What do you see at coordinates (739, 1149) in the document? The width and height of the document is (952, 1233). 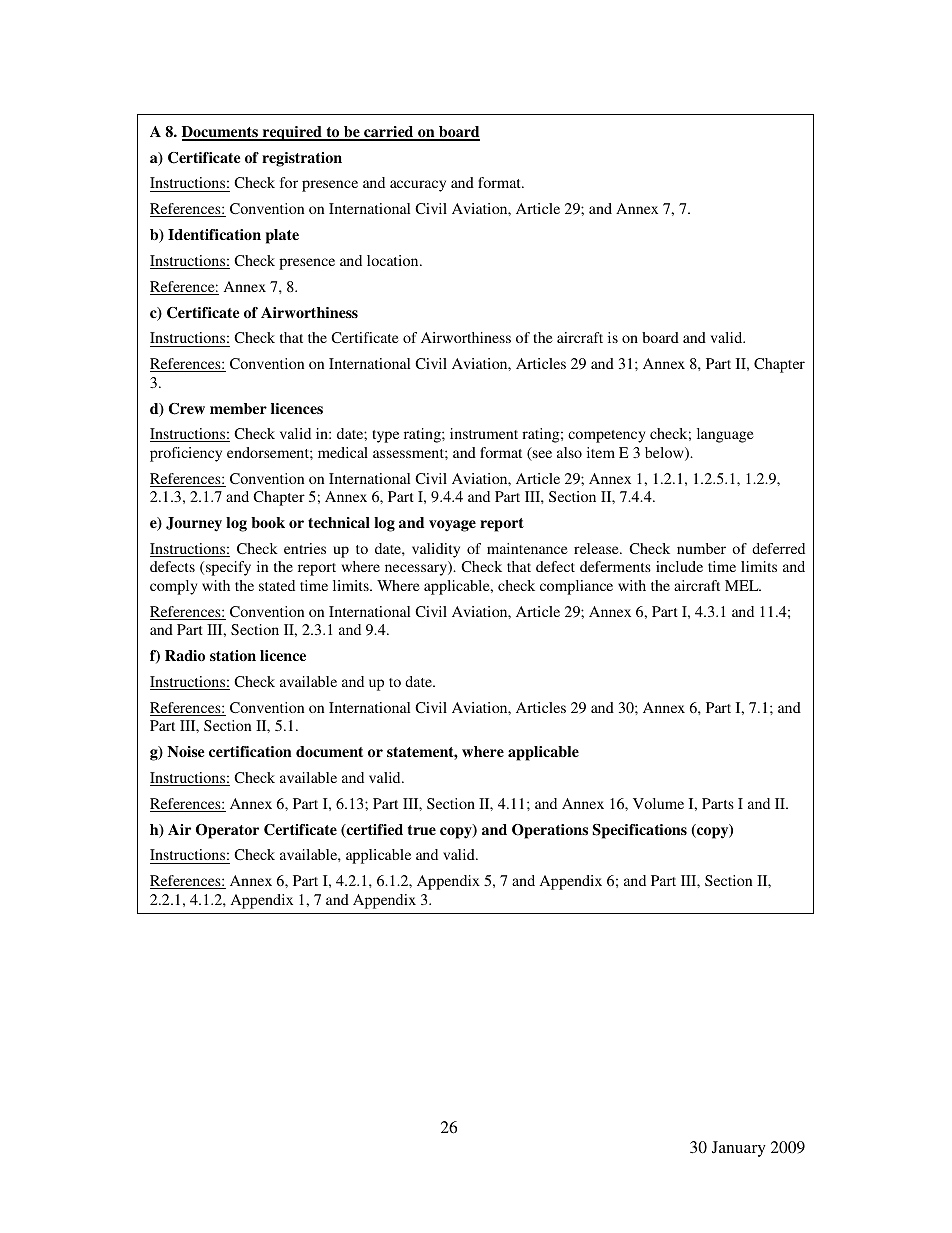 I see `January` at bounding box center [739, 1149].
